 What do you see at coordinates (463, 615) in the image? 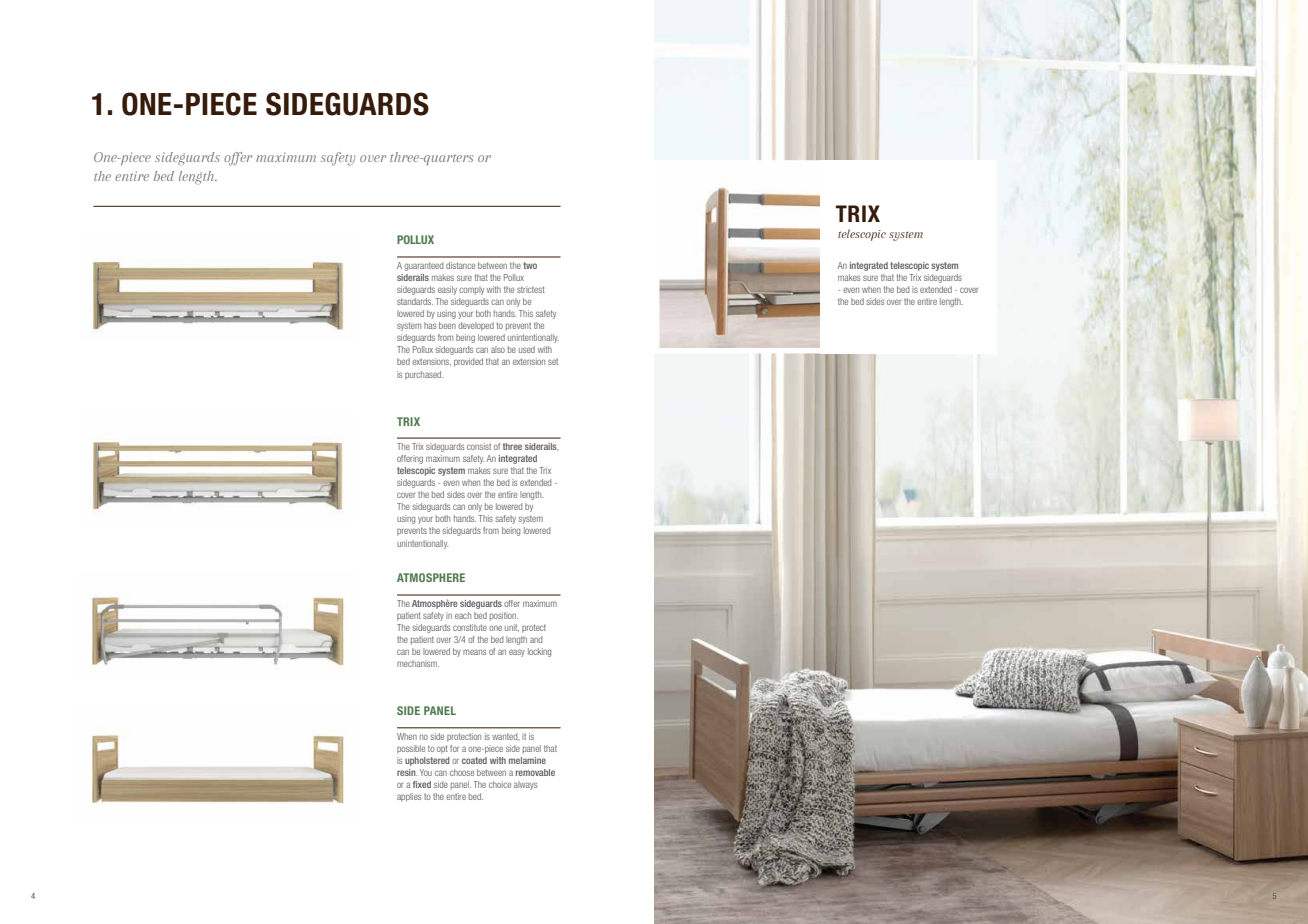
I see `each` at bounding box center [463, 615].
